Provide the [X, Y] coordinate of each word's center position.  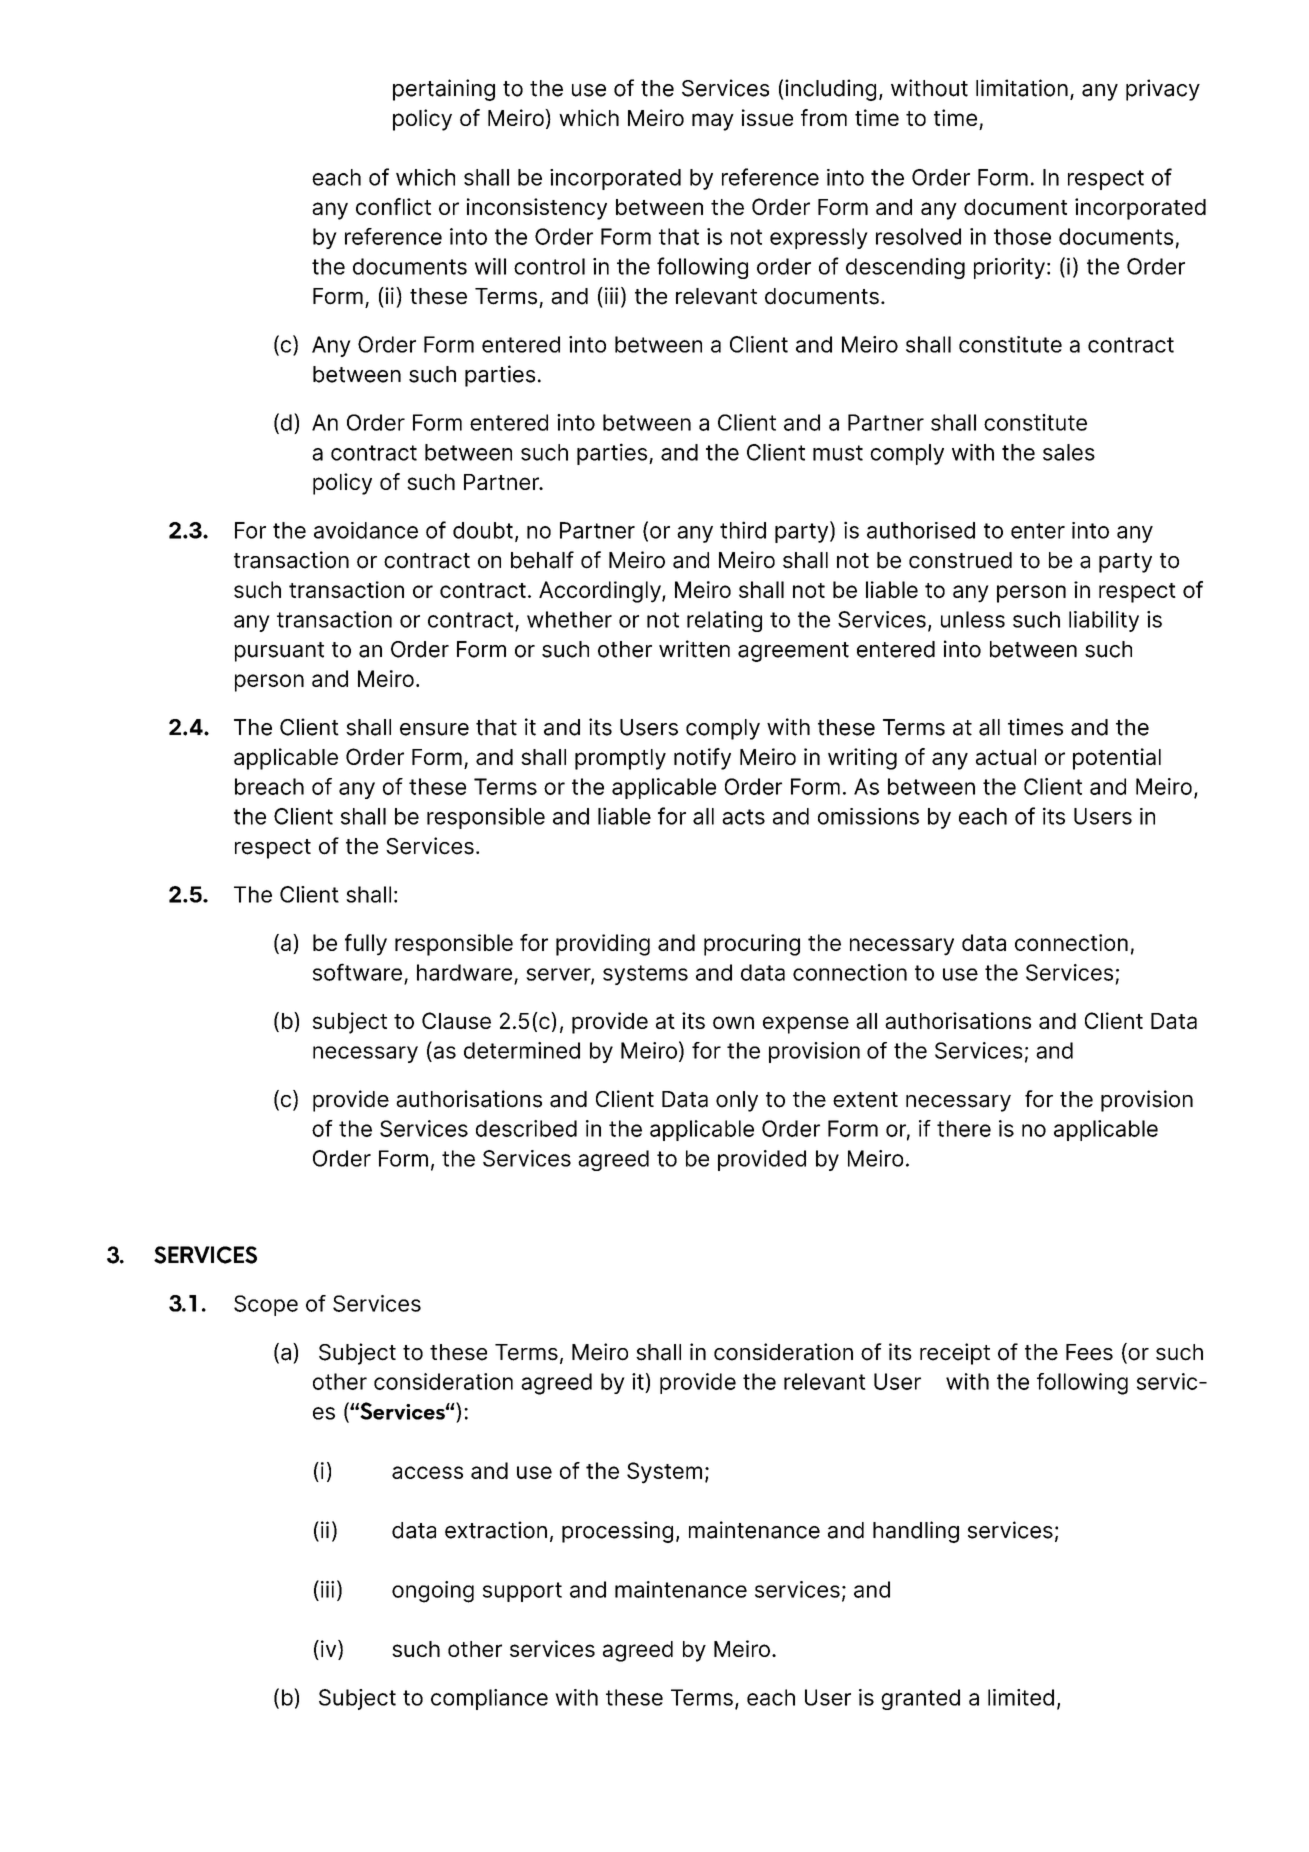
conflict [393, 206]
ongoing [433, 1592]
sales [1069, 452]
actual [1006, 757]
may [713, 122]
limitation [1022, 88]
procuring [752, 945]
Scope [266, 1305]
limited [1021, 1697]
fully [366, 945]
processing [617, 1532]
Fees [1089, 1352]
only [737, 1101]
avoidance [366, 530]
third [743, 530]
